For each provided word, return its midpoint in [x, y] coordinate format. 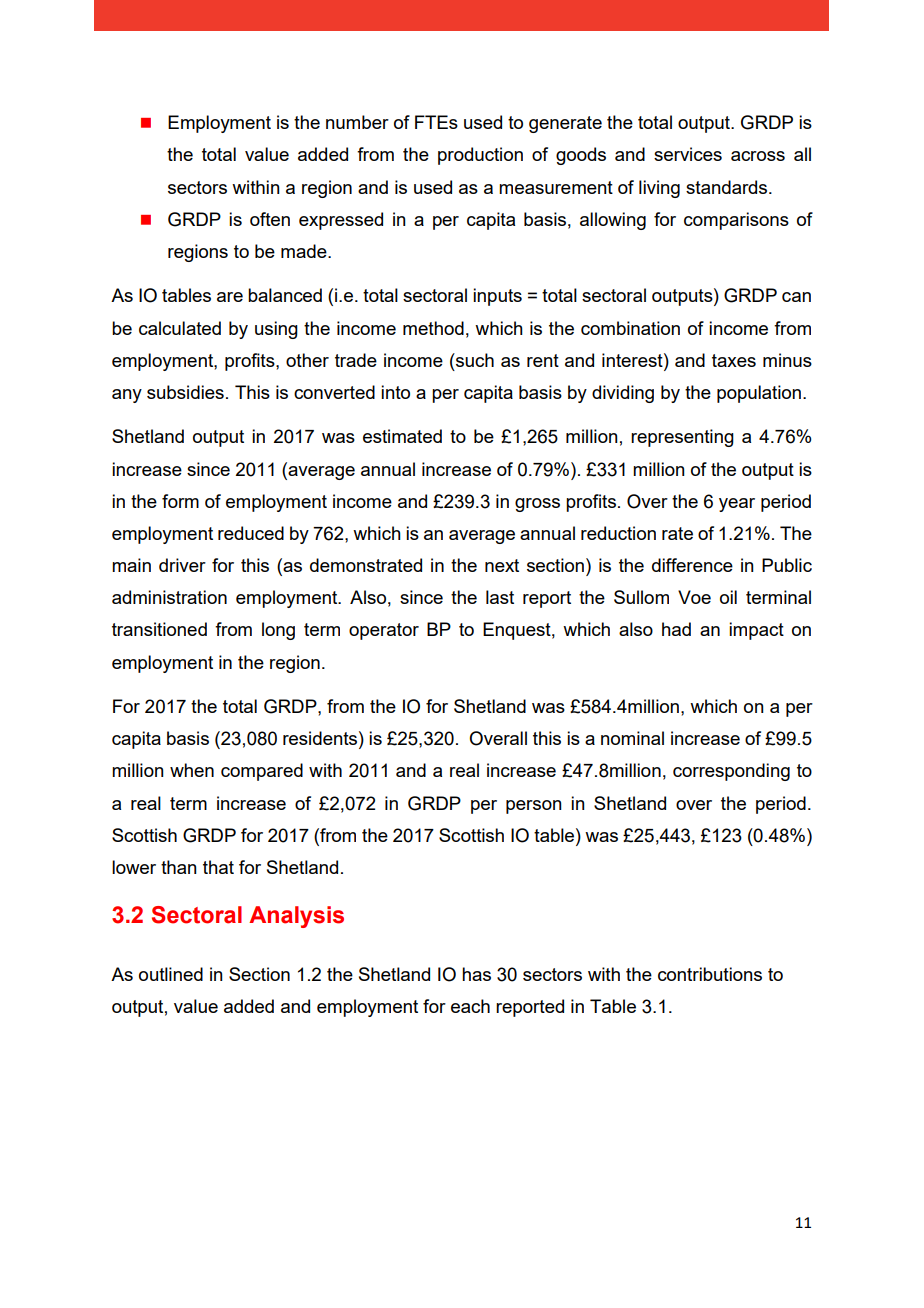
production [480, 156]
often [270, 219]
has [476, 974]
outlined [171, 974]
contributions [710, 974]
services [688, 154]
